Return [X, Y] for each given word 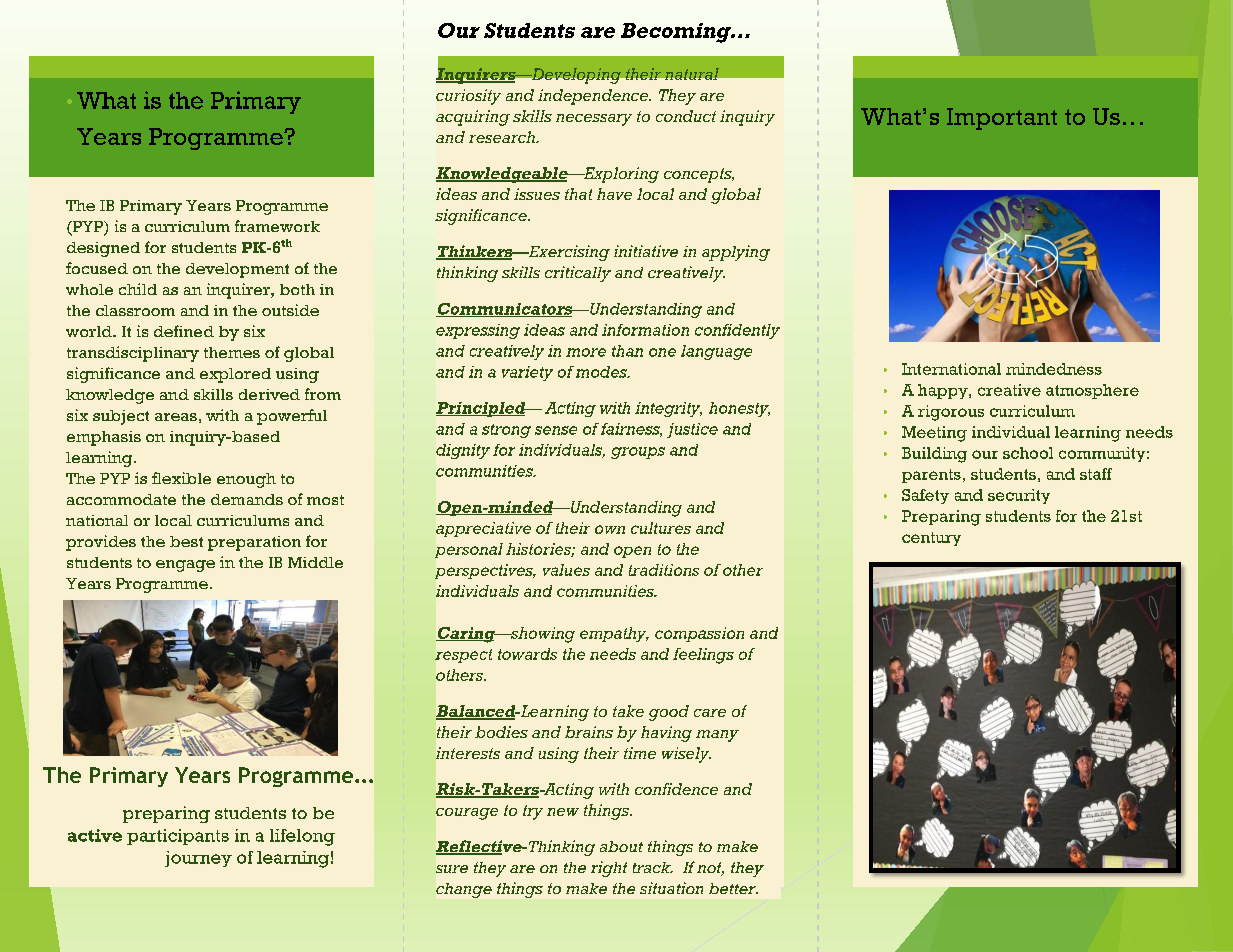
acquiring [473, 118]
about [621, 846]
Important [1002, 119]
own [610, 529]
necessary [594, 120]
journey [198, 859]
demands [247, 499]
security [1019, 496]
